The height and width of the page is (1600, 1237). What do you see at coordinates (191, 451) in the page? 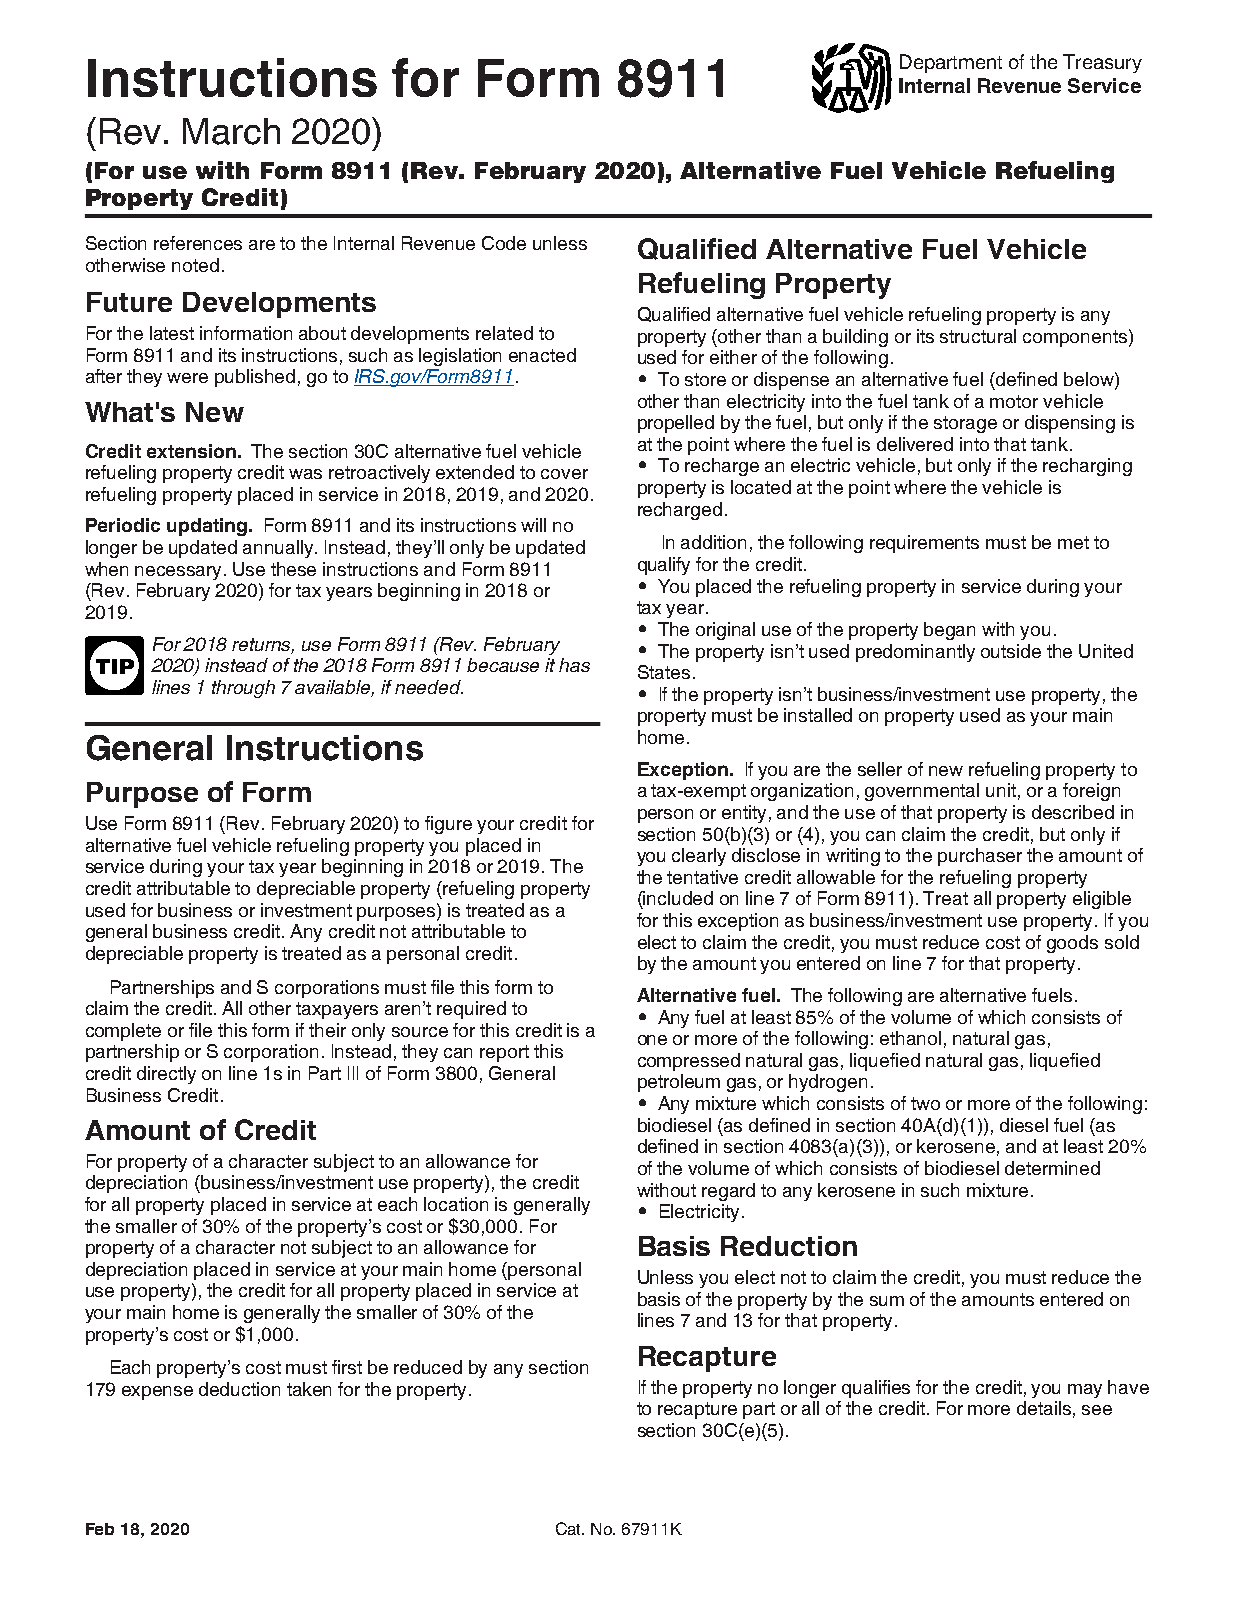
I see `extension` at bounding box center [191, 451].
